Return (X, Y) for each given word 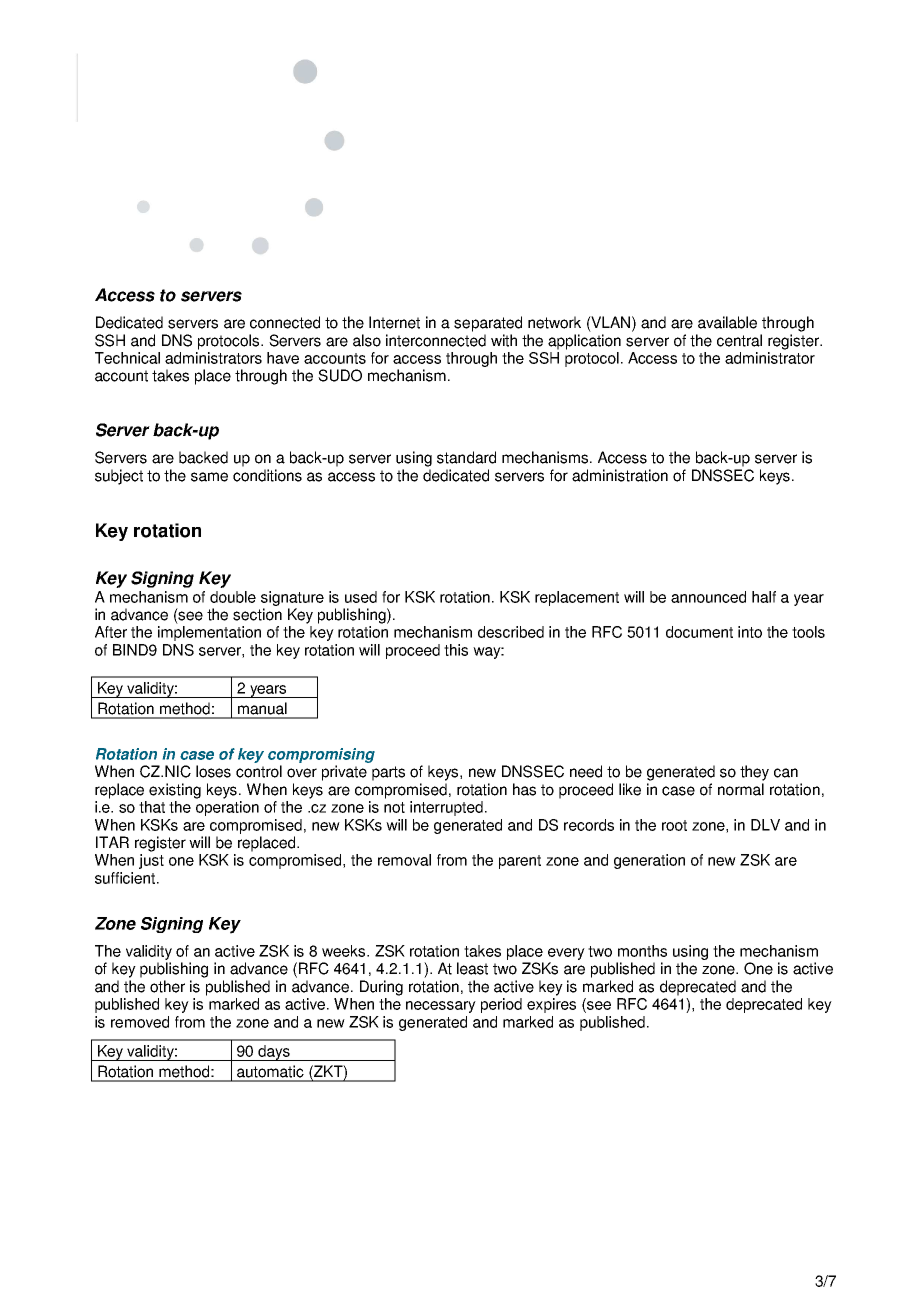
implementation (209, 633)
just (151, 861)
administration (620, 475)
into (750, 632)
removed (140, 1022)
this (456, 650)
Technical (127, 358)
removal (404, 860)
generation (649, 861)
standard (466, 457)
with (504, 340)
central (739, 340)
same (209, 477)
